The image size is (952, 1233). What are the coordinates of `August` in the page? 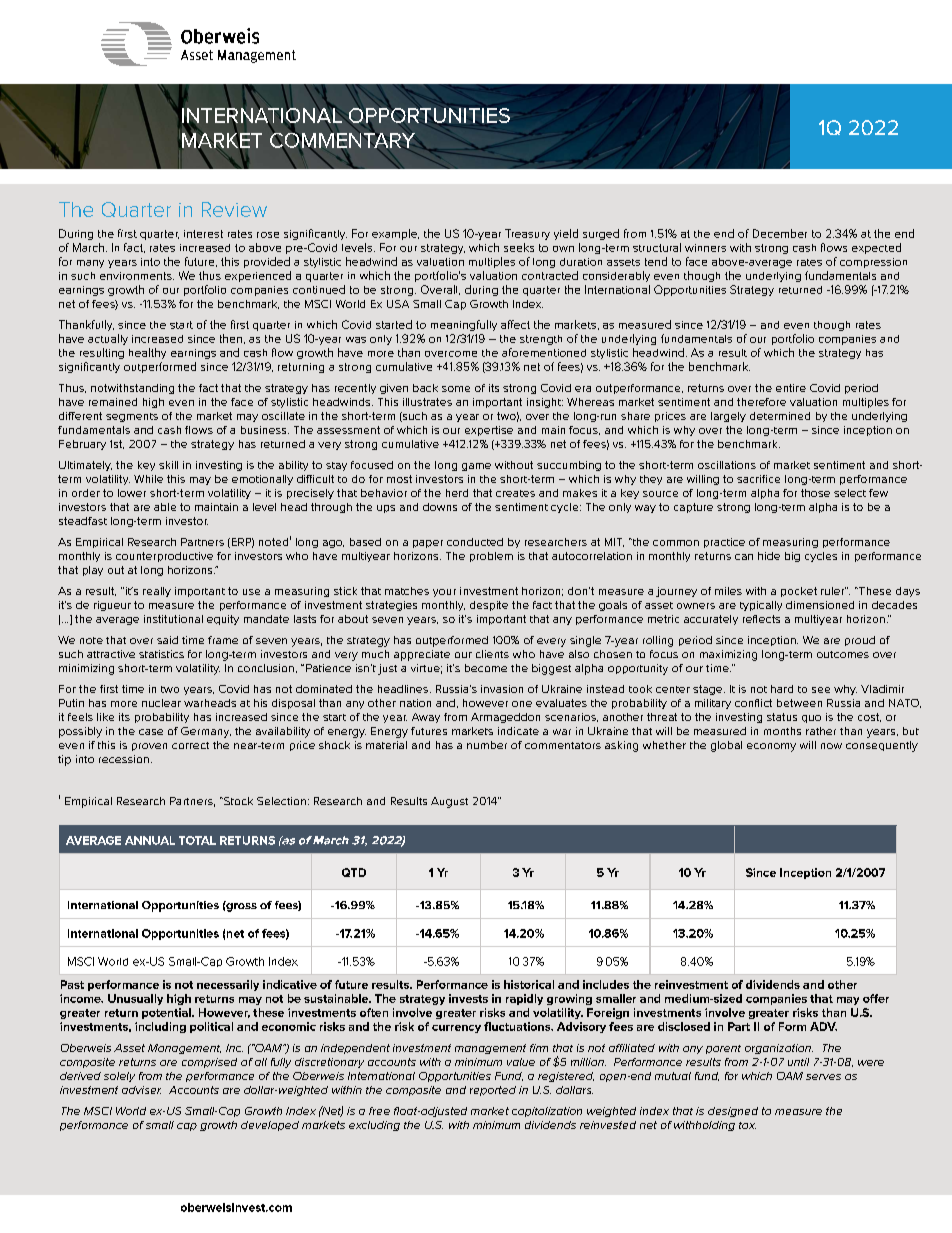 It's located at (449, 802).
